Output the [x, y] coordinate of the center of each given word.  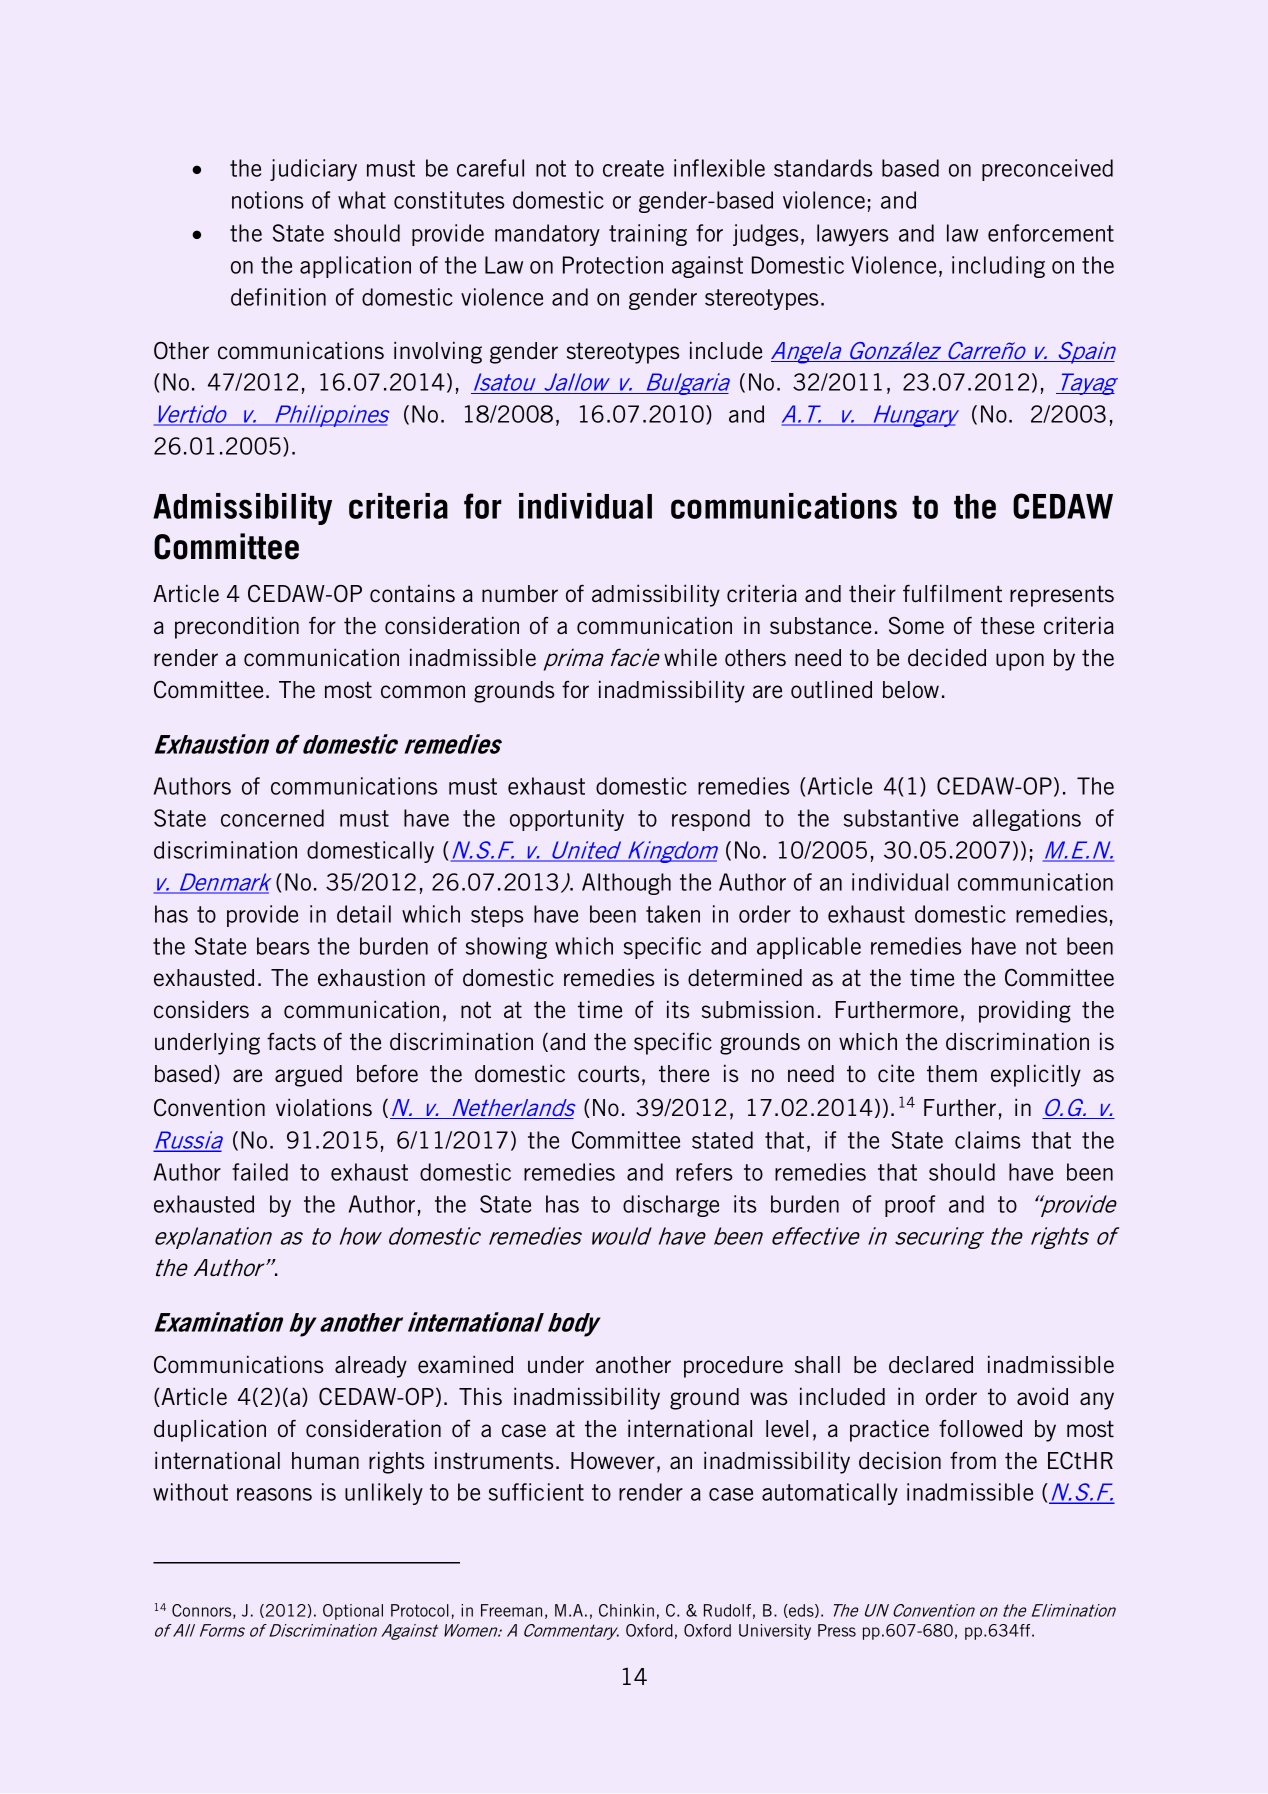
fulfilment [952, 593]
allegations [1027, 820]
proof [910, 1206]
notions [267, 200]
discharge [671, 1206]
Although [626, 884]
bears [283, 946]
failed [260, 1172]
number [520, 594]
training [648, 235]
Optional [353, 1612]
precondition [237, 627]
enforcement [1051, 233]
